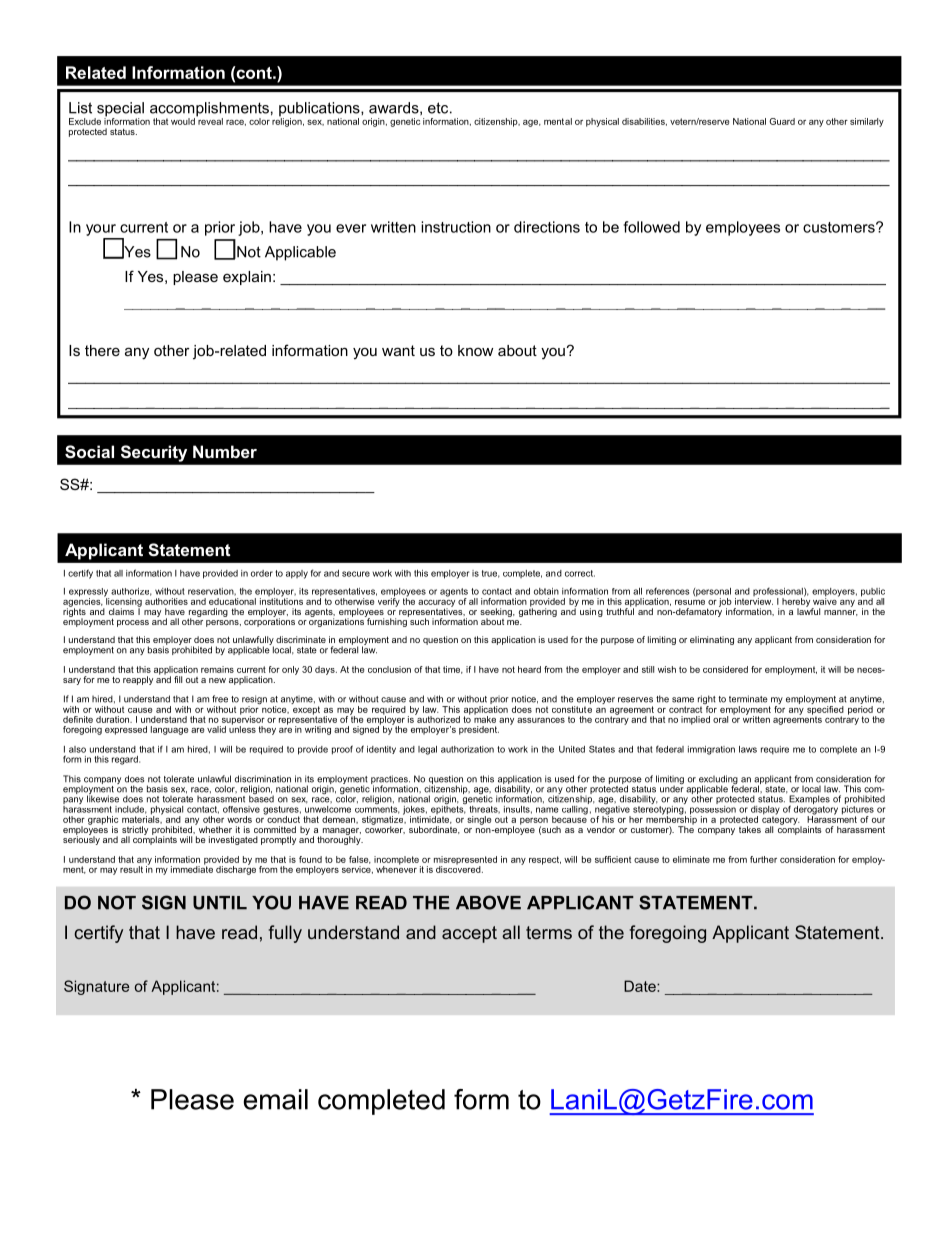  What do you see at coordinates (456, 227) in the document?
I see `instruction` at bounding box center [456, 227].
